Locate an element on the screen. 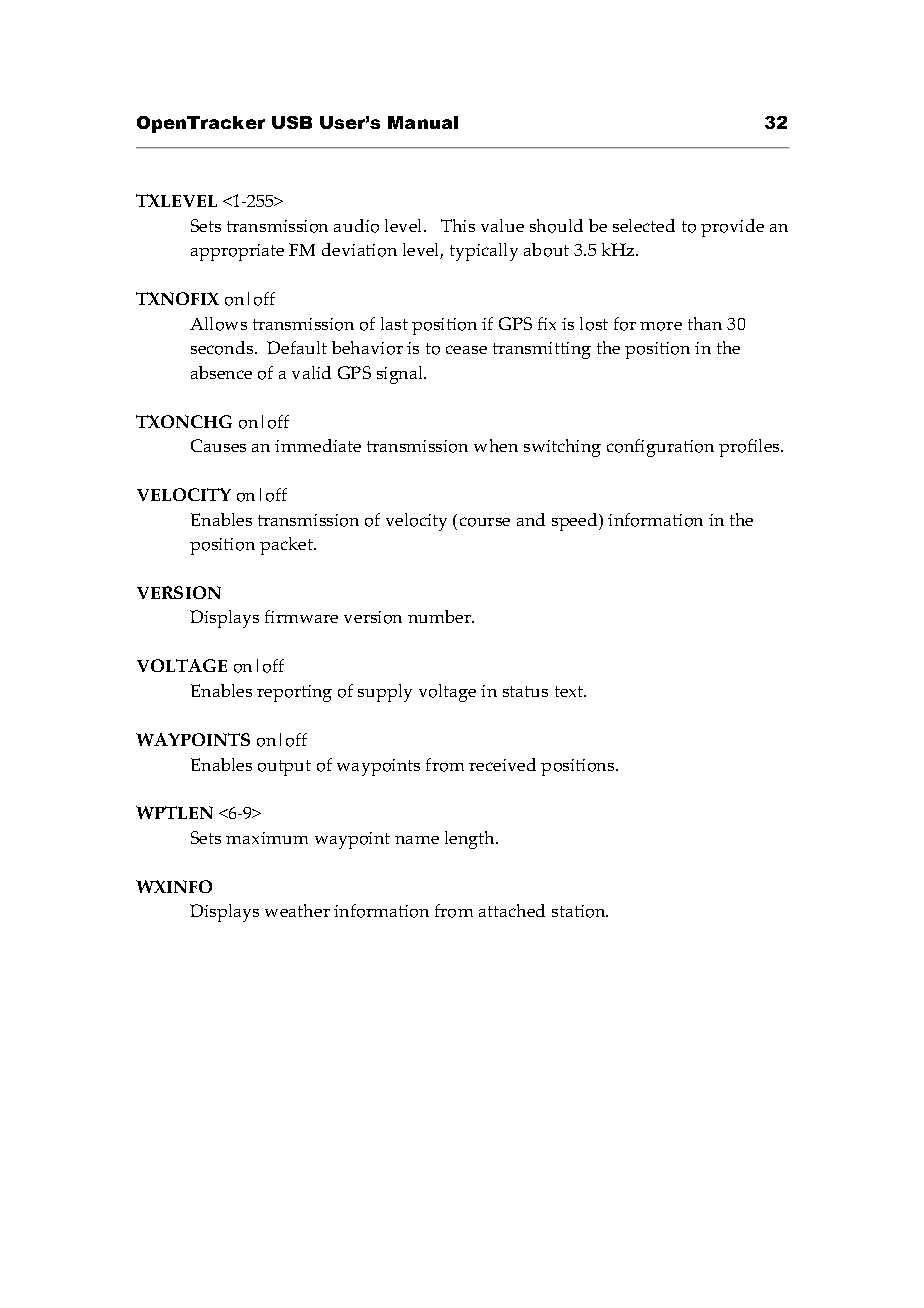 The width and height of the screenshot is (924, 1308). text is located at coordinates (570, 691).
